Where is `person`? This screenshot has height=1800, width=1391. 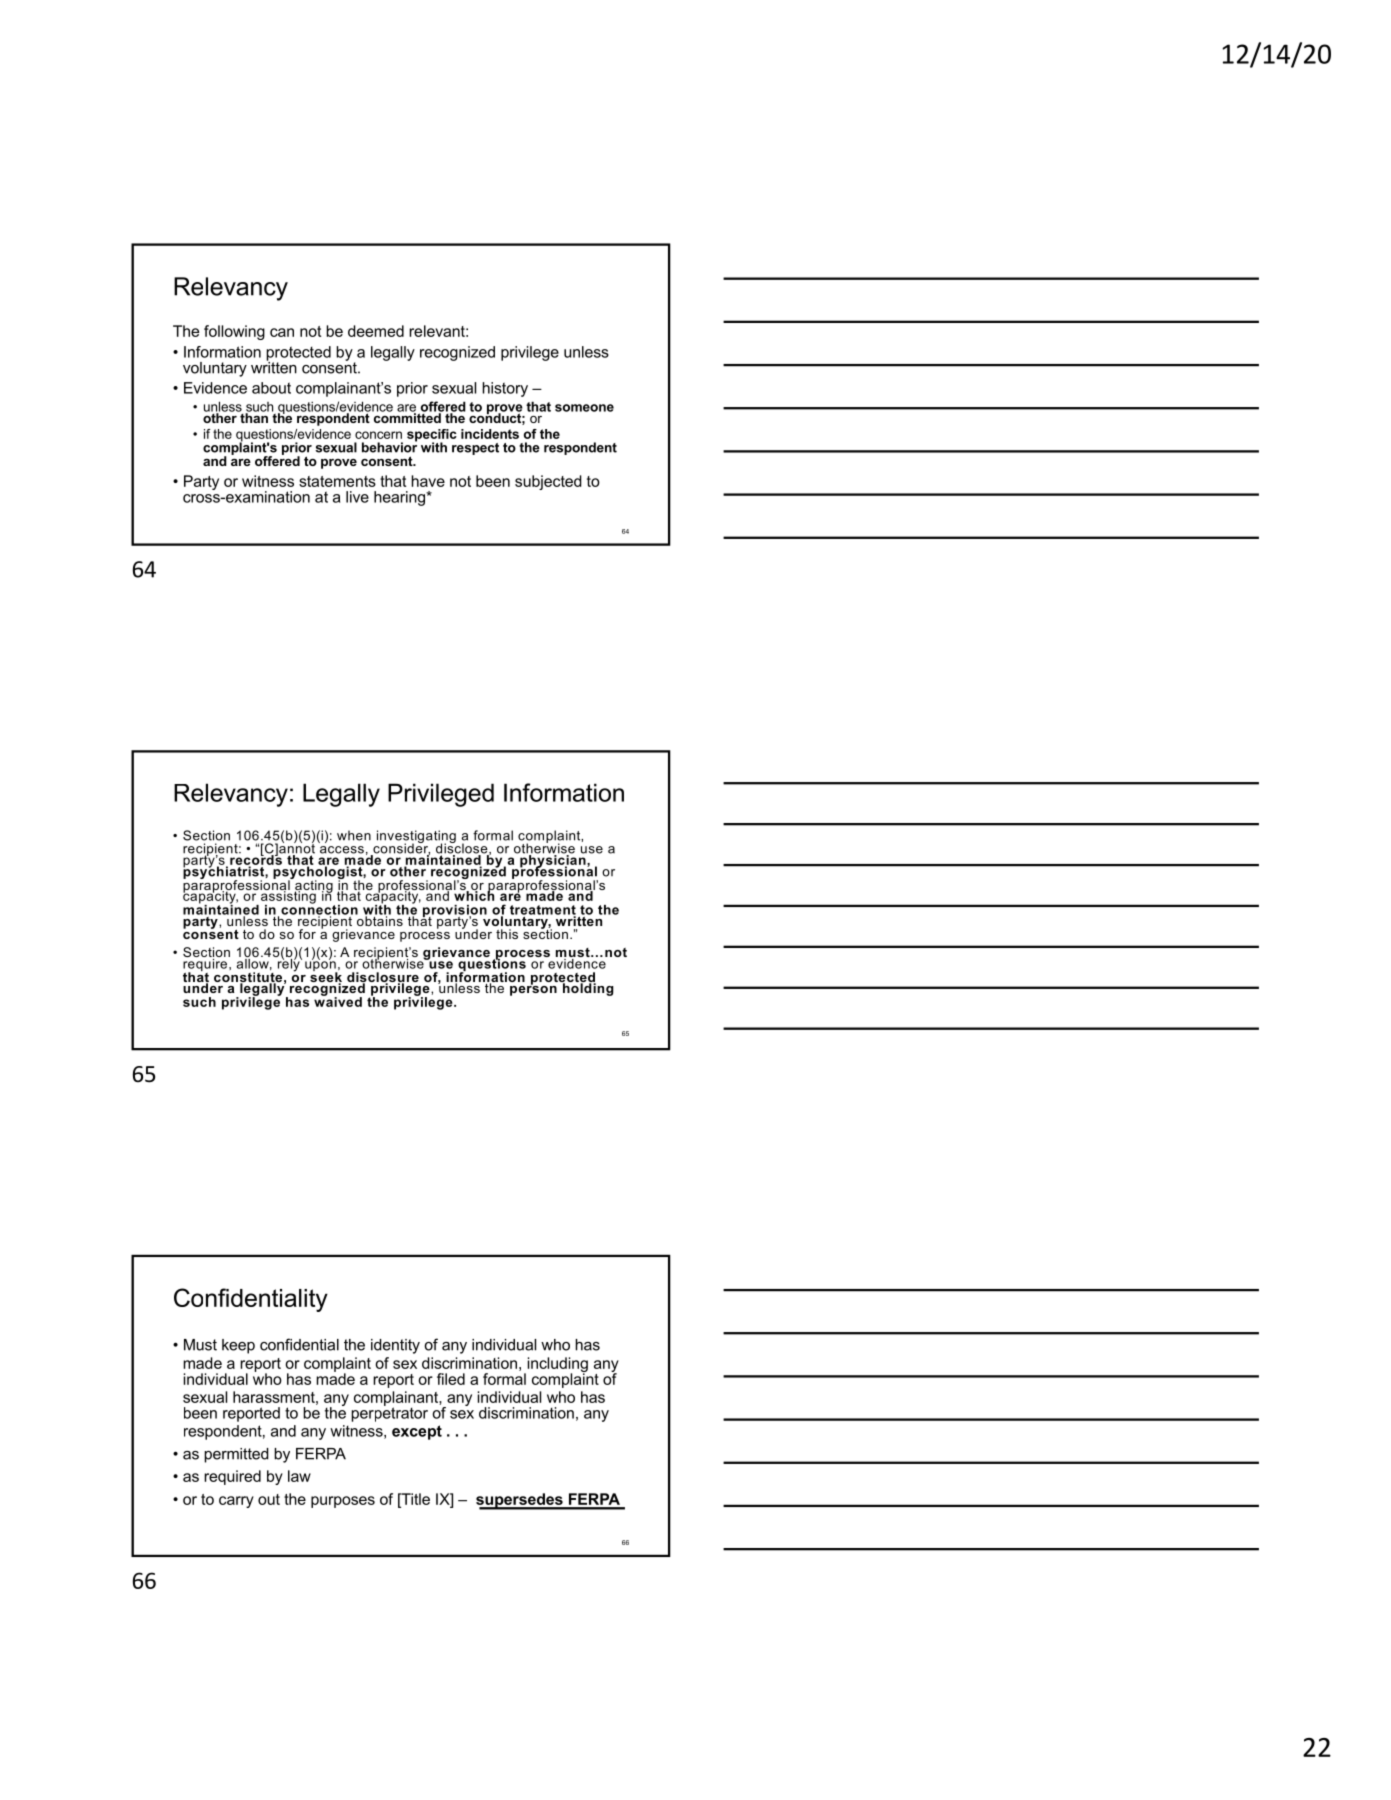 person is located at coordinates (533, 989).
